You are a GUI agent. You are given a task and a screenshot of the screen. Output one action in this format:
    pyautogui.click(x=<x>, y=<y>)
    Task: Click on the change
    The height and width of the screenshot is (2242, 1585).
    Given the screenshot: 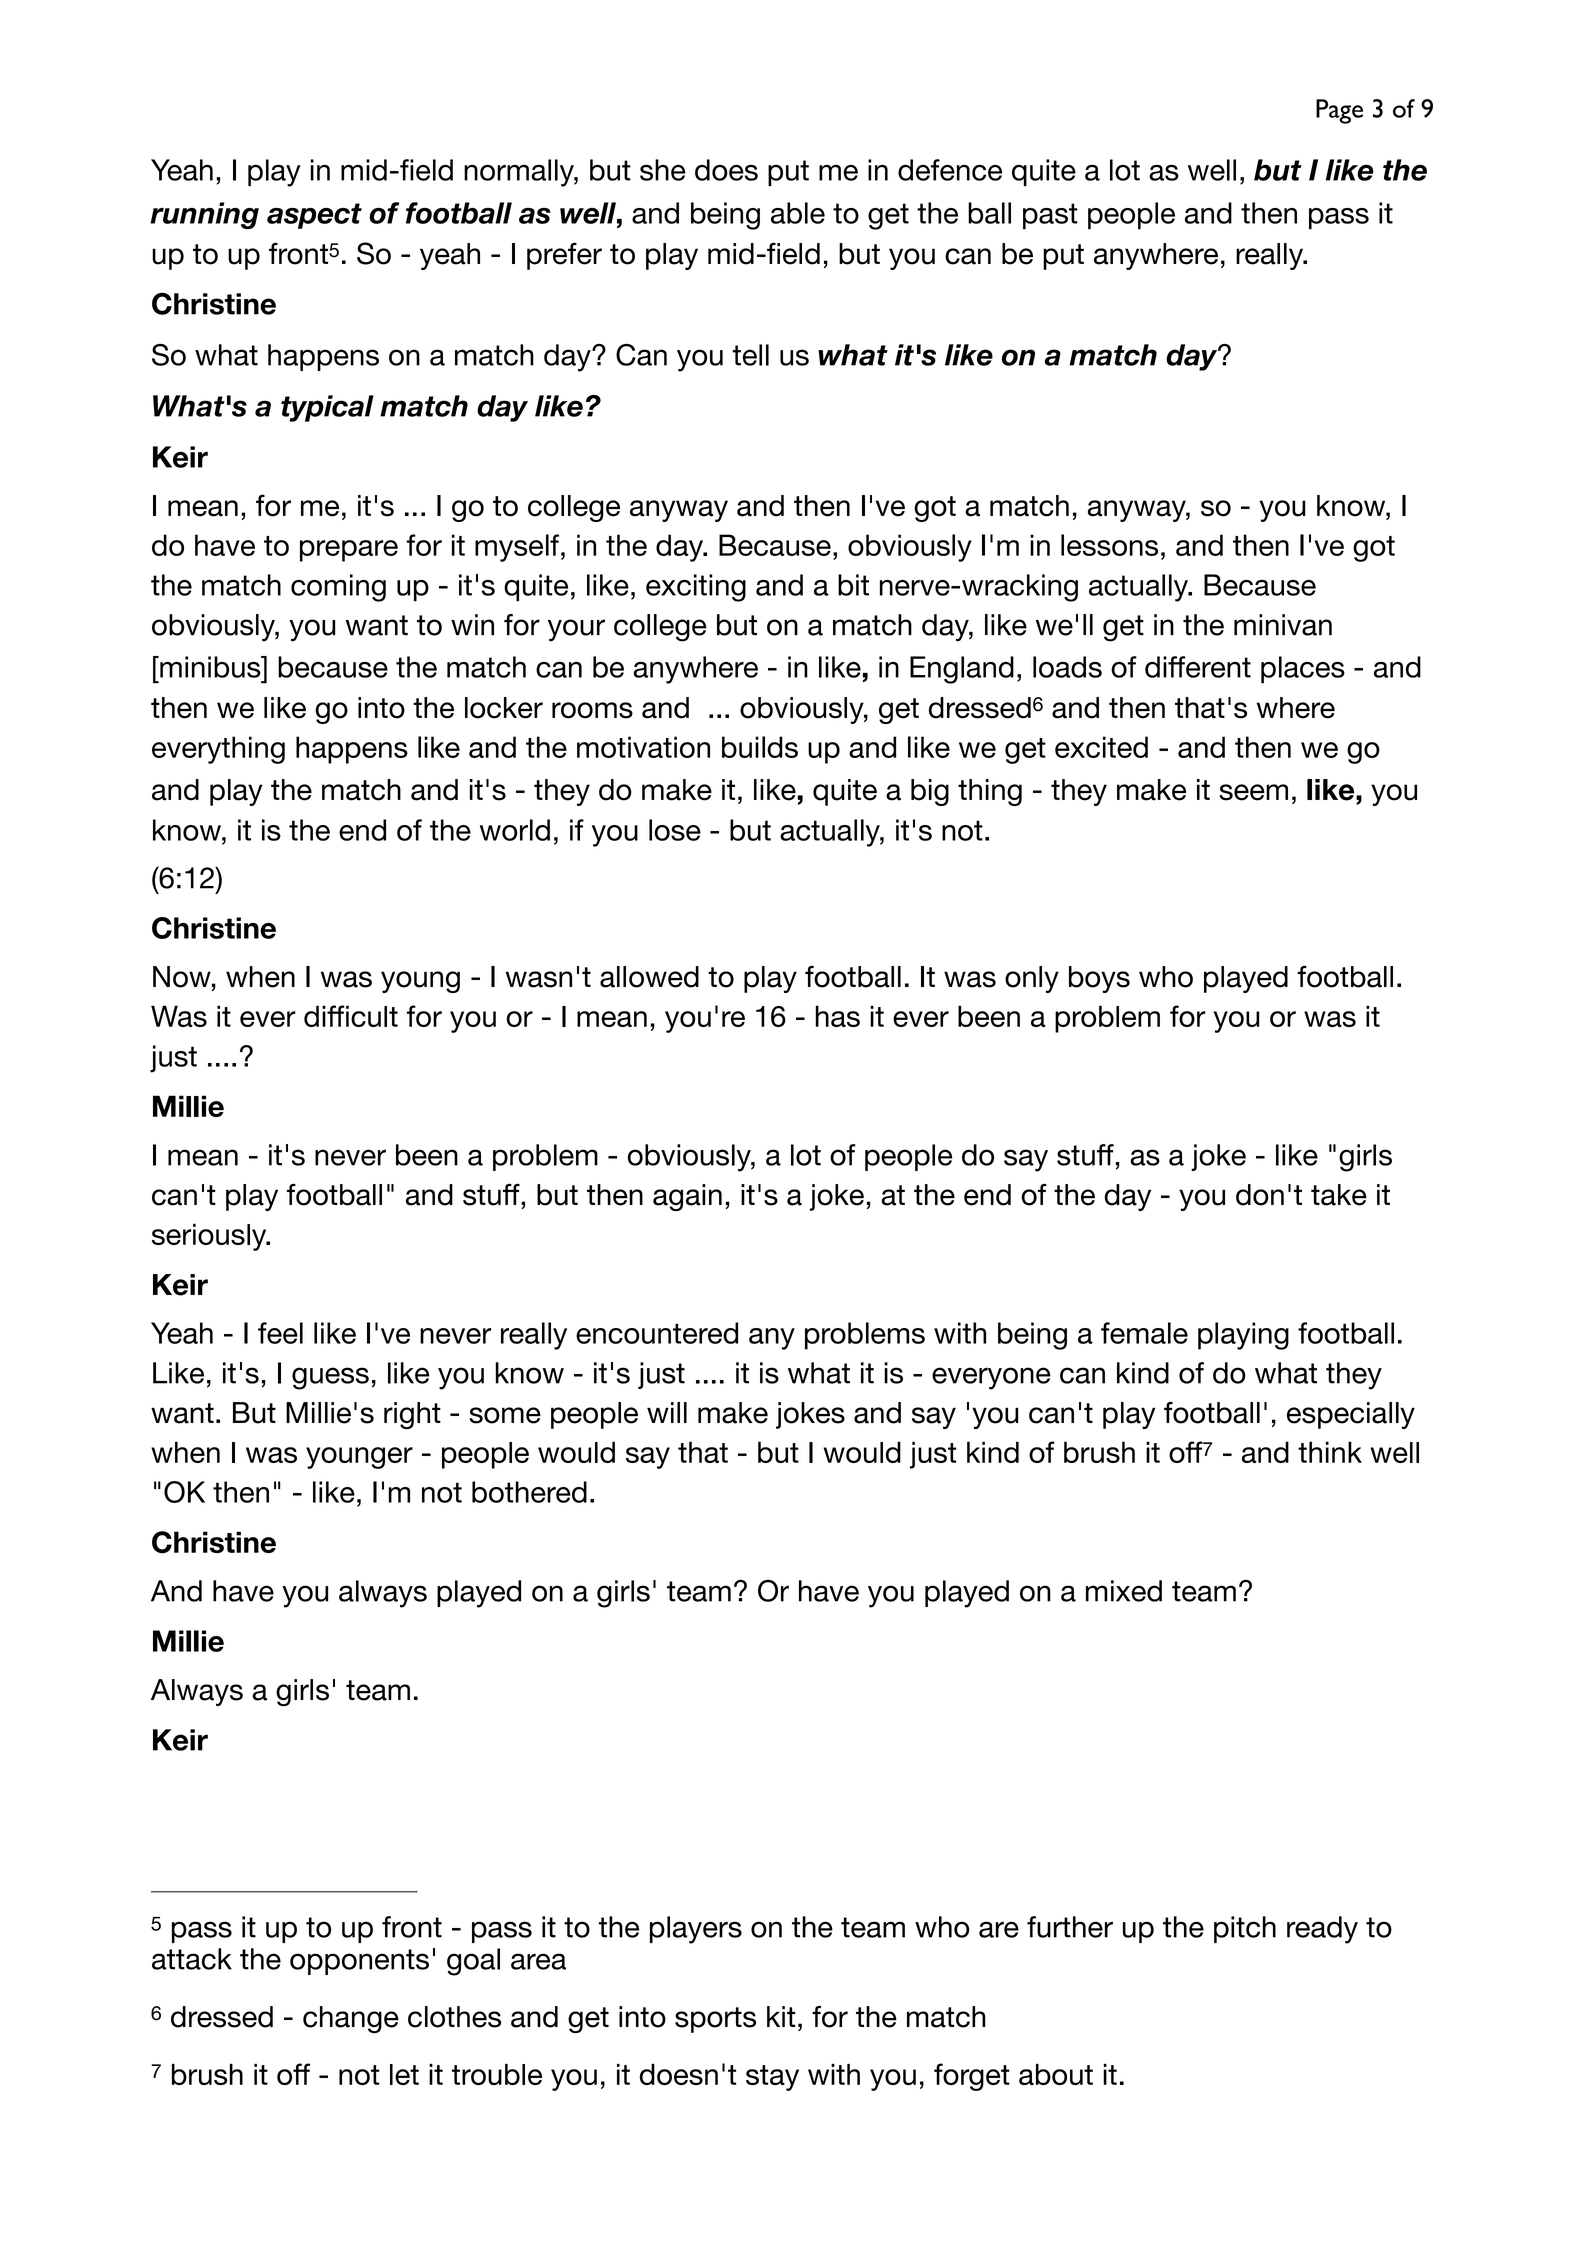 What is the action you would take?
    pyautogui.click(x=351, y=2019)
